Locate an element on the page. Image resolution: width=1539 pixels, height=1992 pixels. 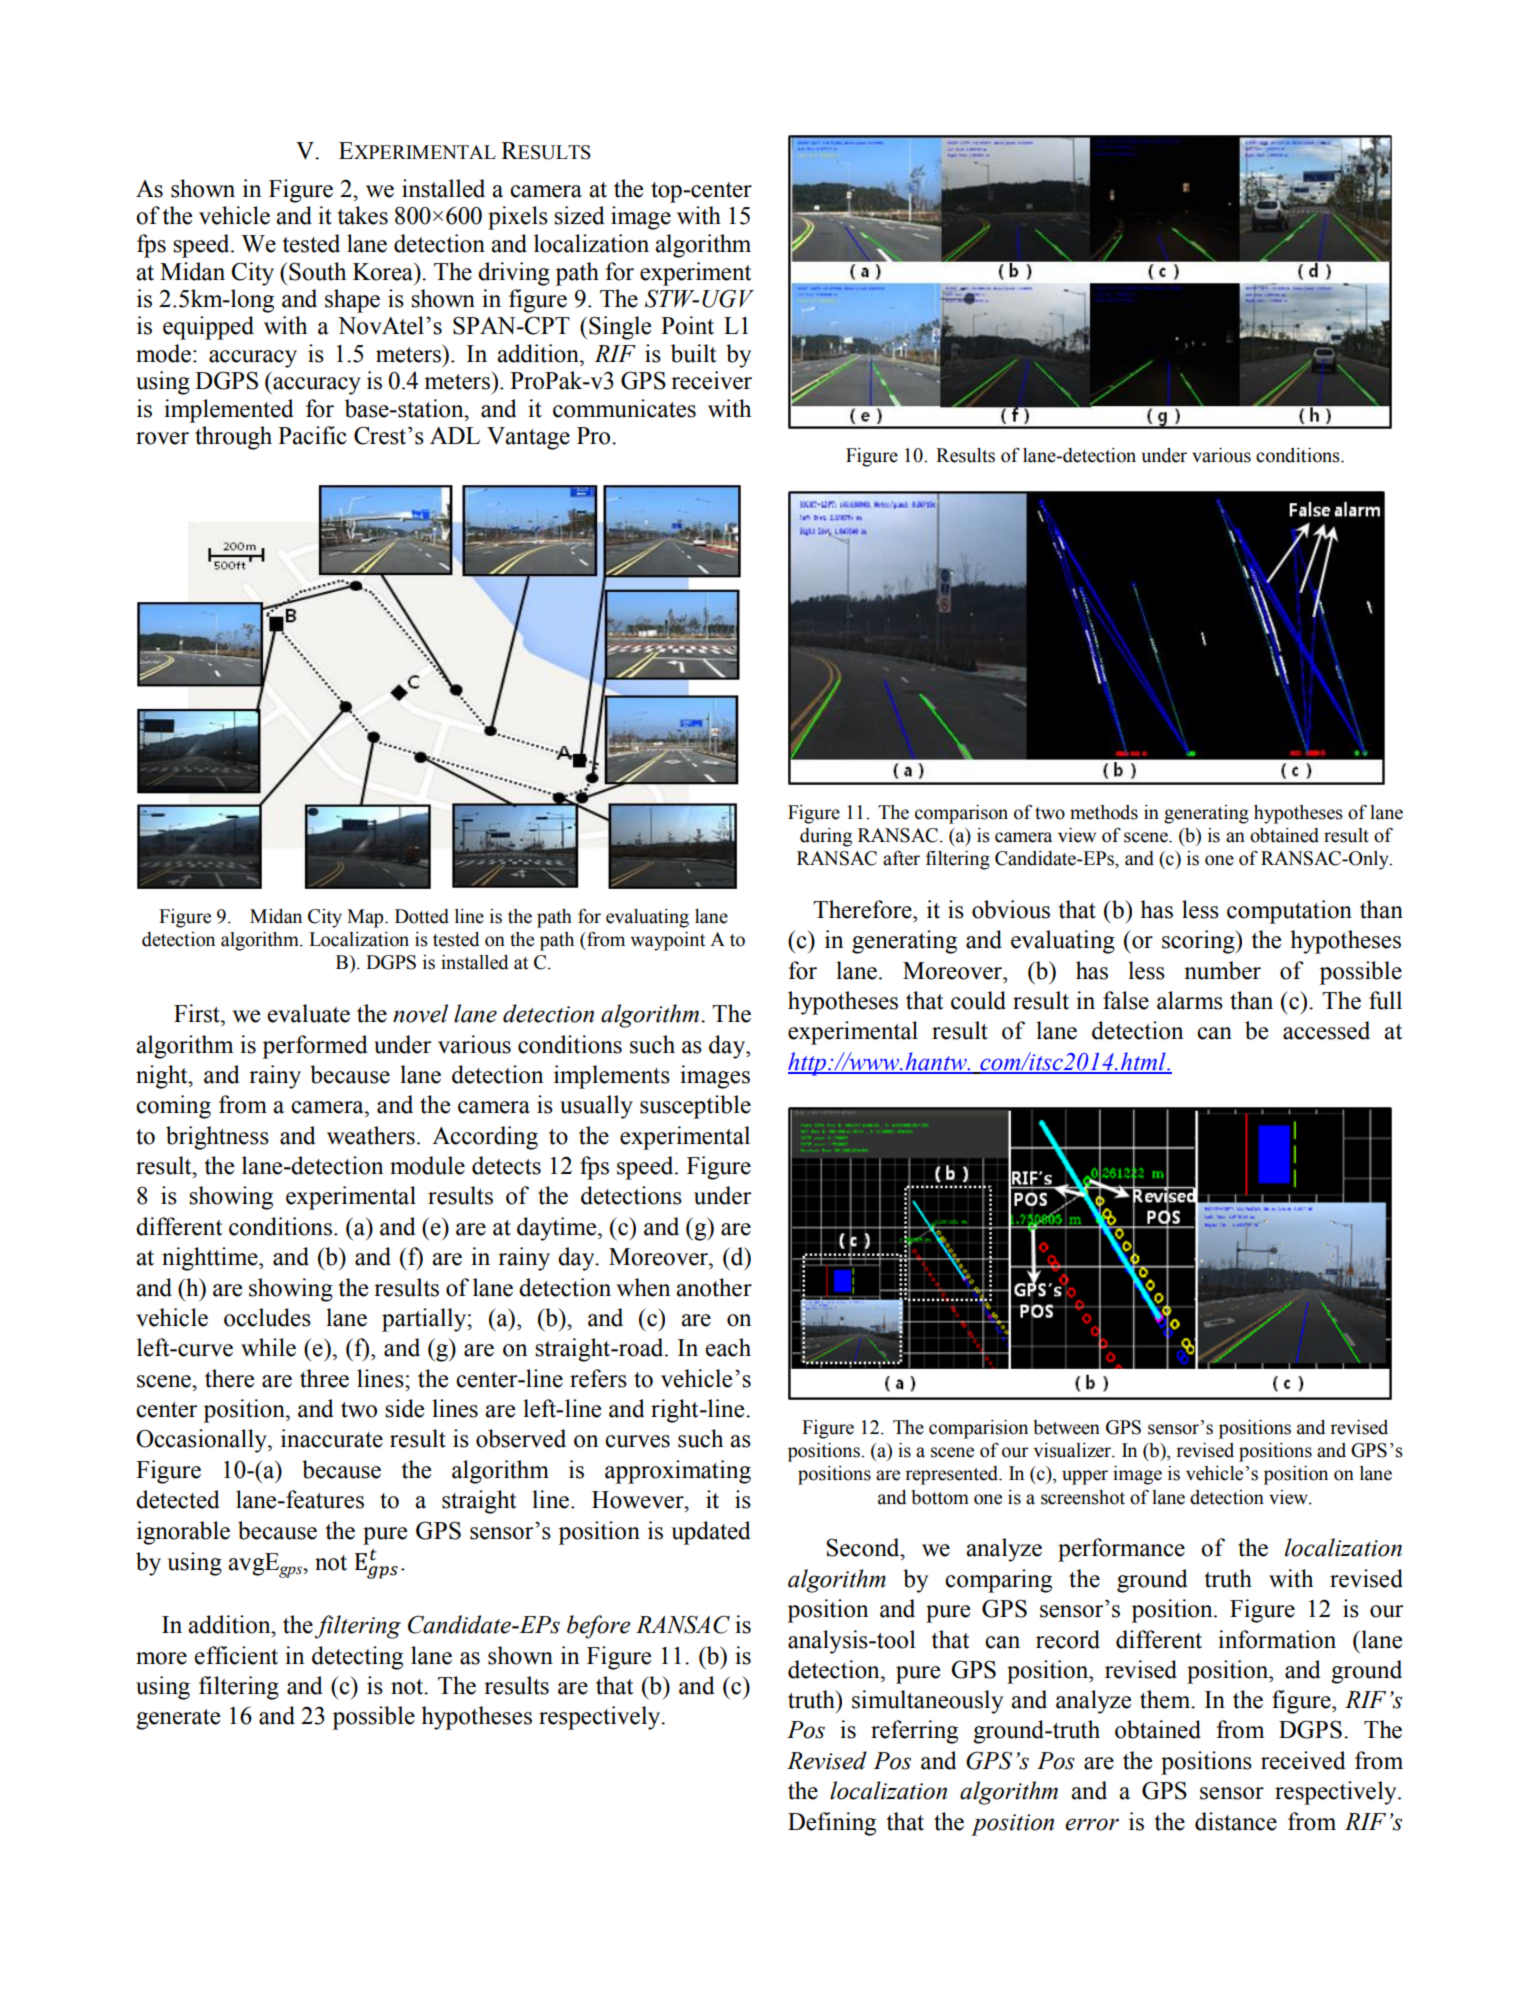
receiver is located at coordinates (711, 380).
